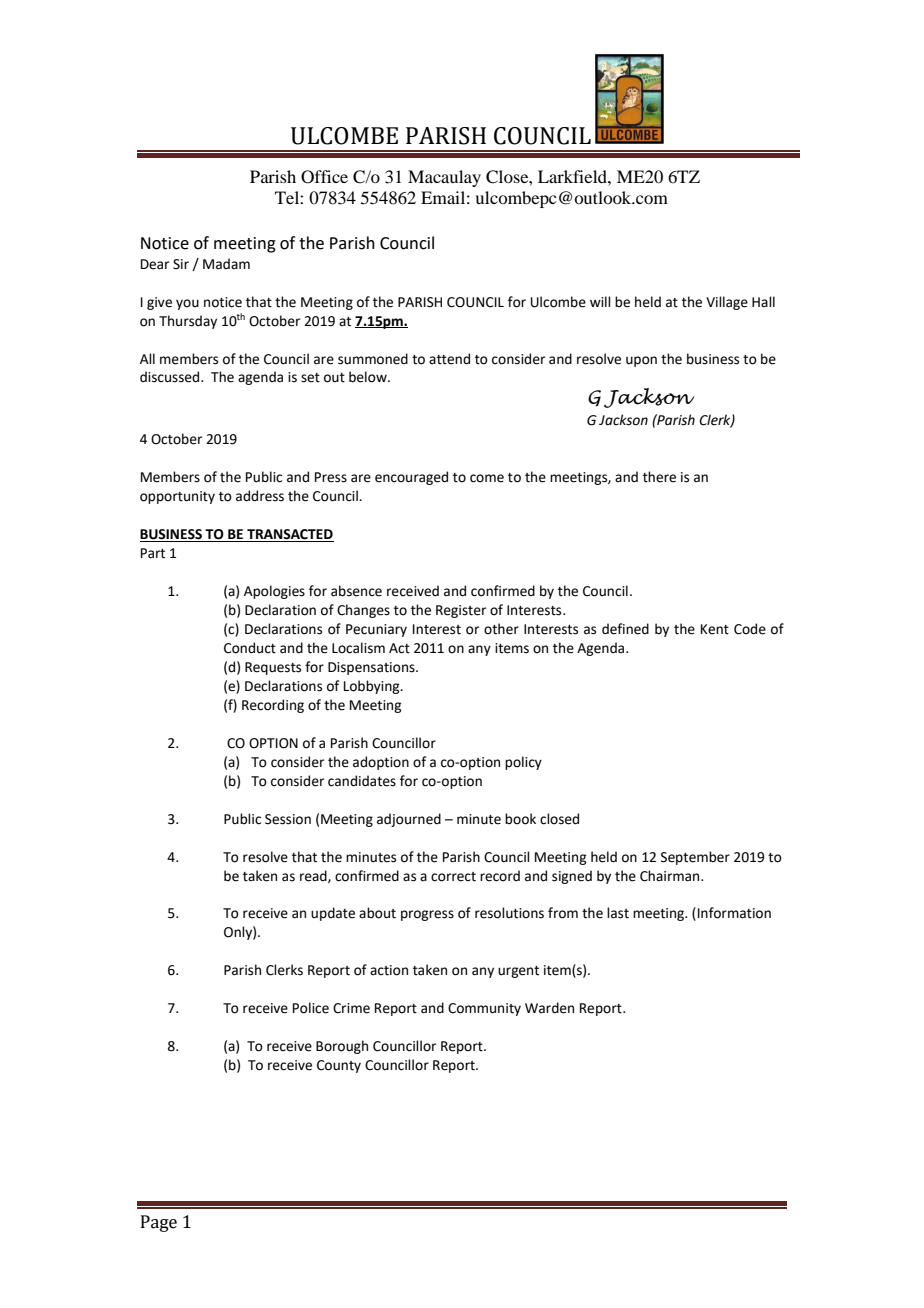 The width and height of the screenshot is (924, 1308). Describe the element at coordinates (715, 629) in the screenshot. I see `Kent` at that location.
